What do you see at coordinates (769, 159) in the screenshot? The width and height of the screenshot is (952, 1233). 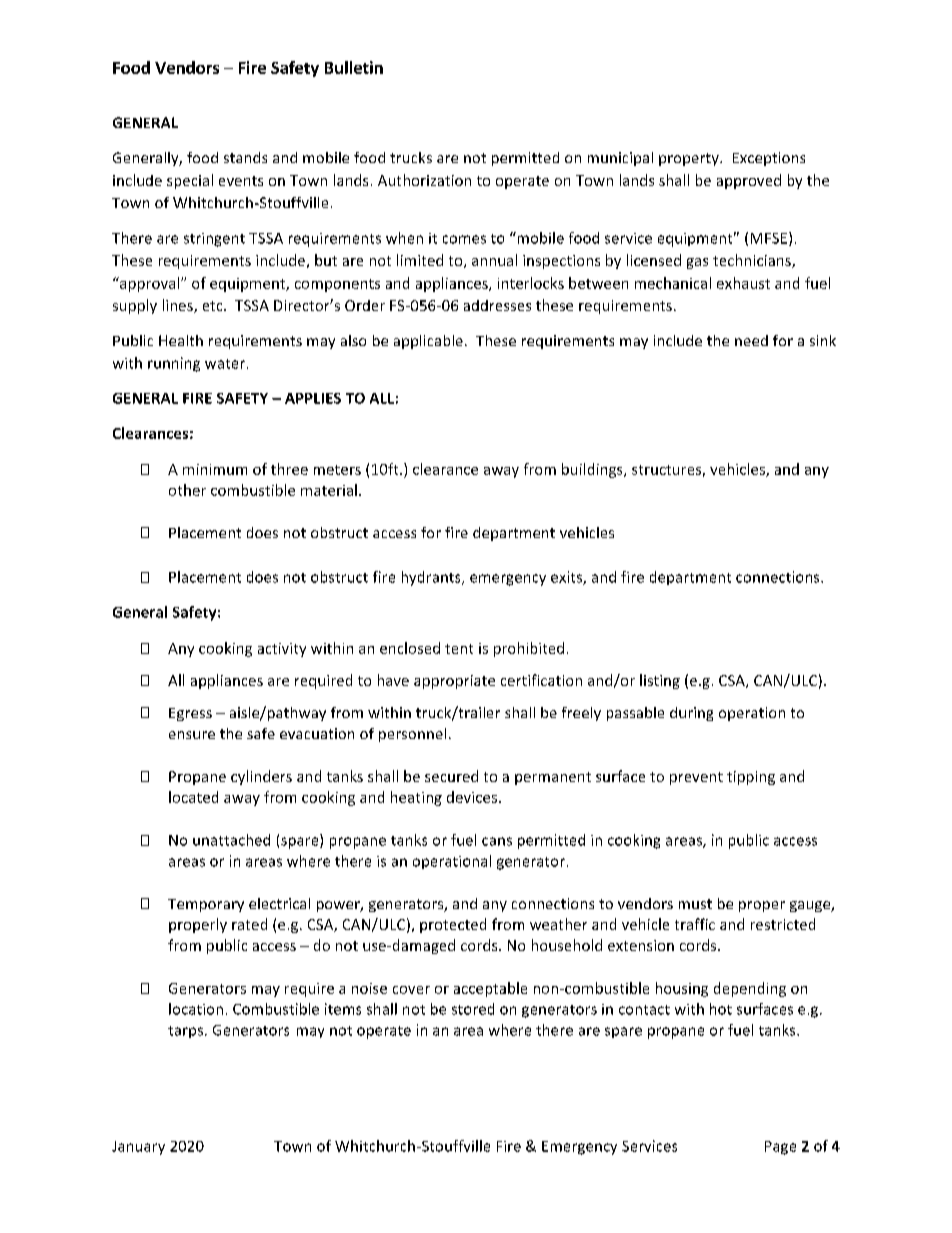 I see `Exceptions` at bounding box center [769, 159].
